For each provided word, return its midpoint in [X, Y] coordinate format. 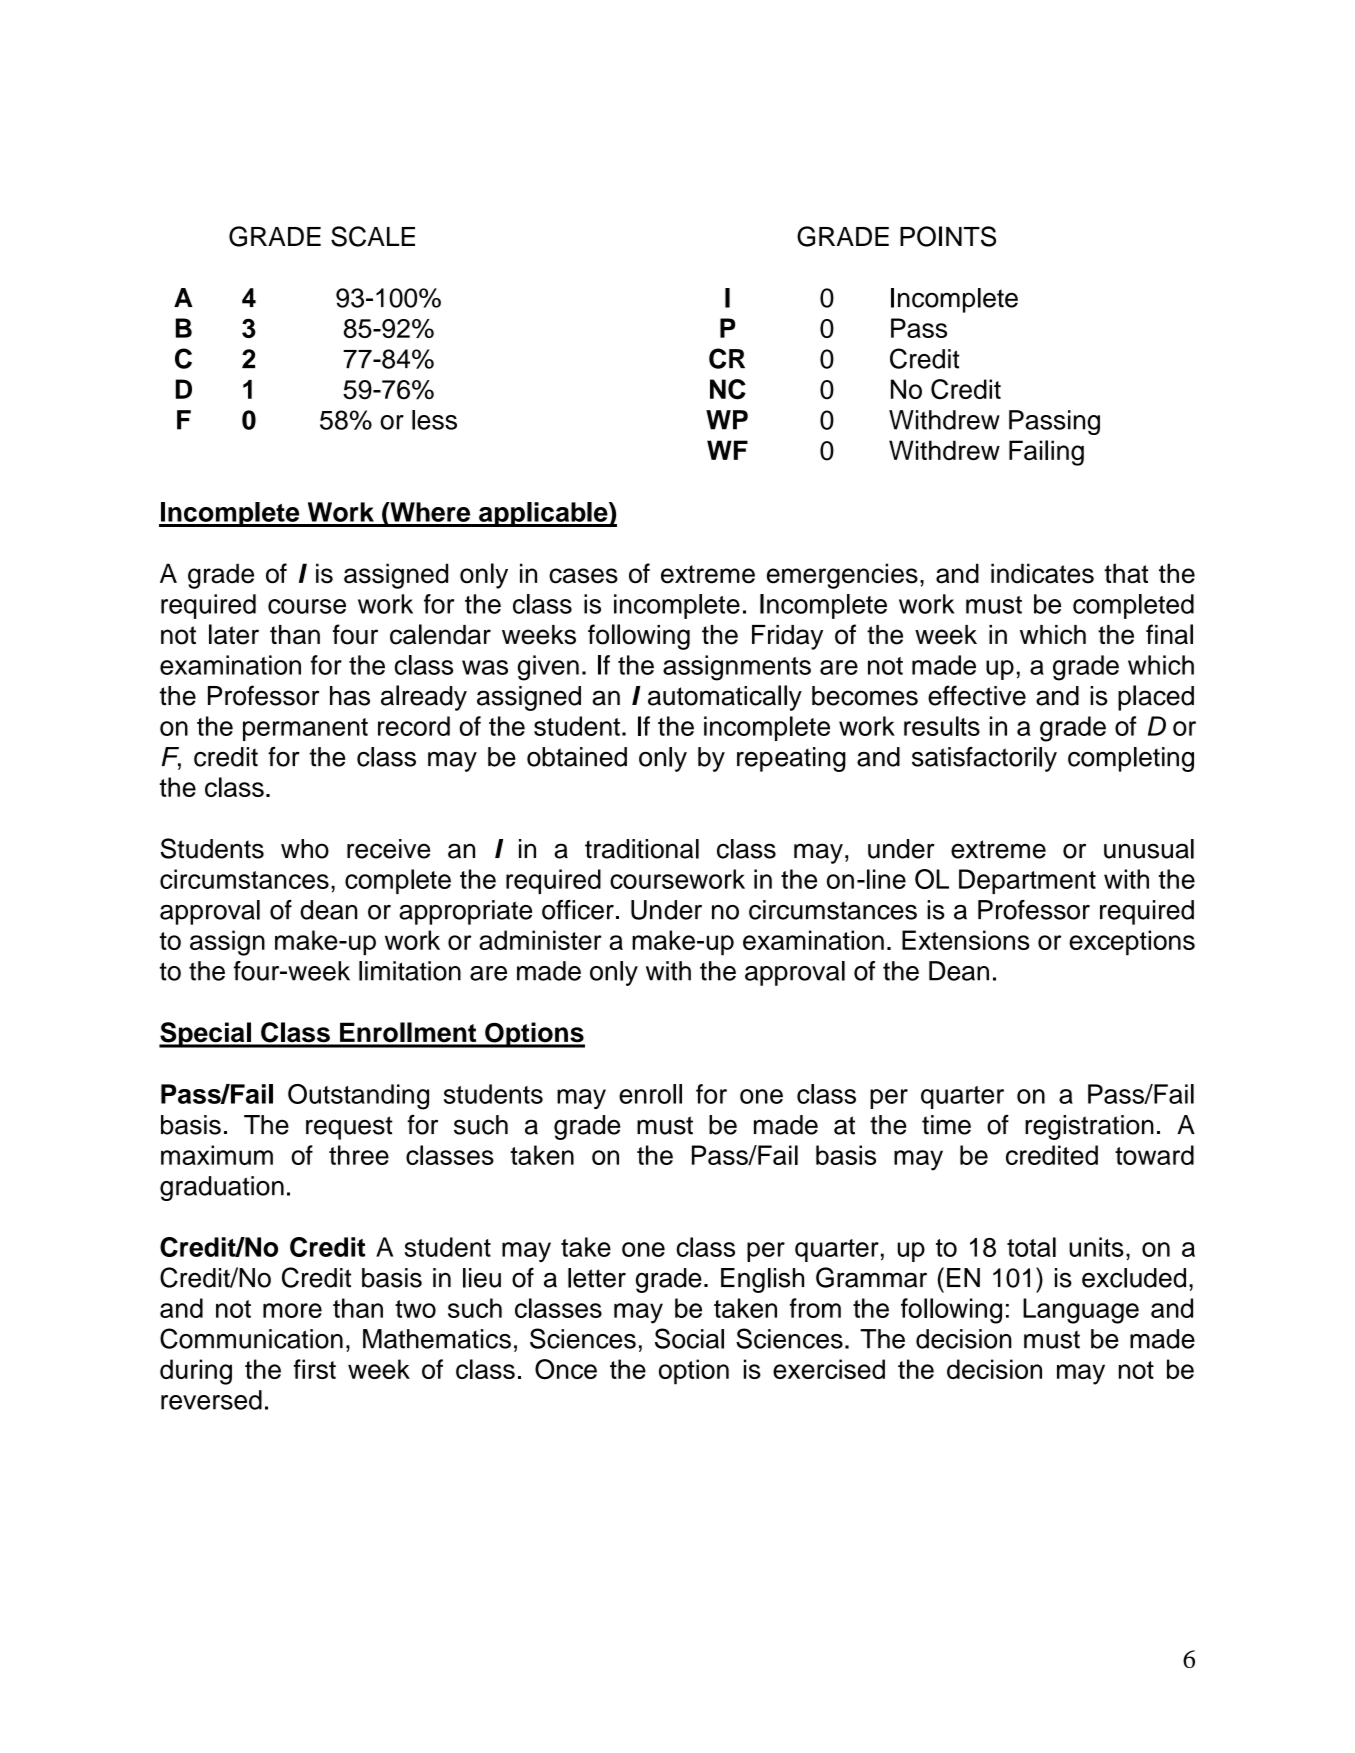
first [315, 1369]
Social [689, 1338]
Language [1081, 1311]
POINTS [948, 236]
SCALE [373, 236]
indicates [1042, 573]
